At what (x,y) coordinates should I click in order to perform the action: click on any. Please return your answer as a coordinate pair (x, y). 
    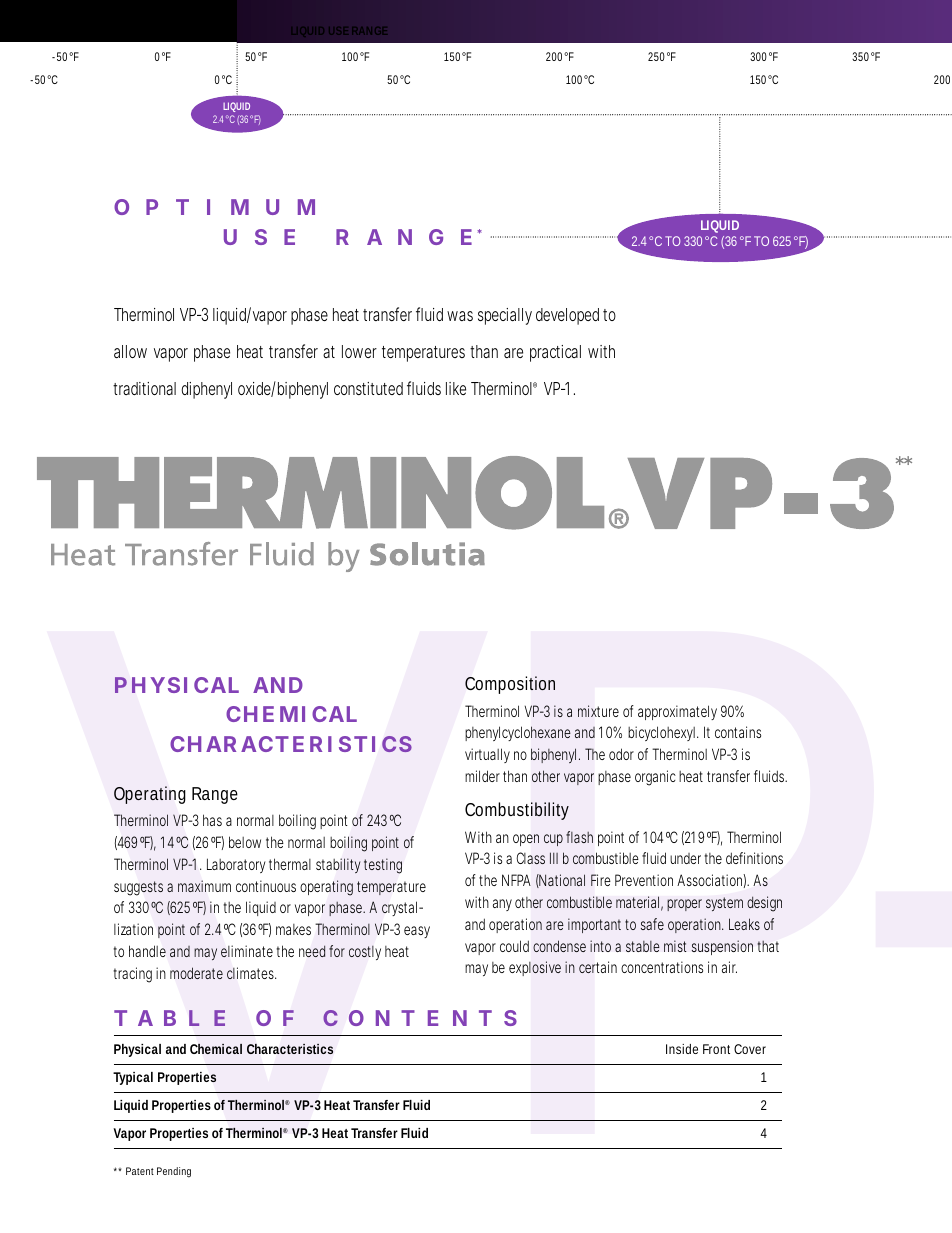
    Looking at the image, I should click on (502, 905).
